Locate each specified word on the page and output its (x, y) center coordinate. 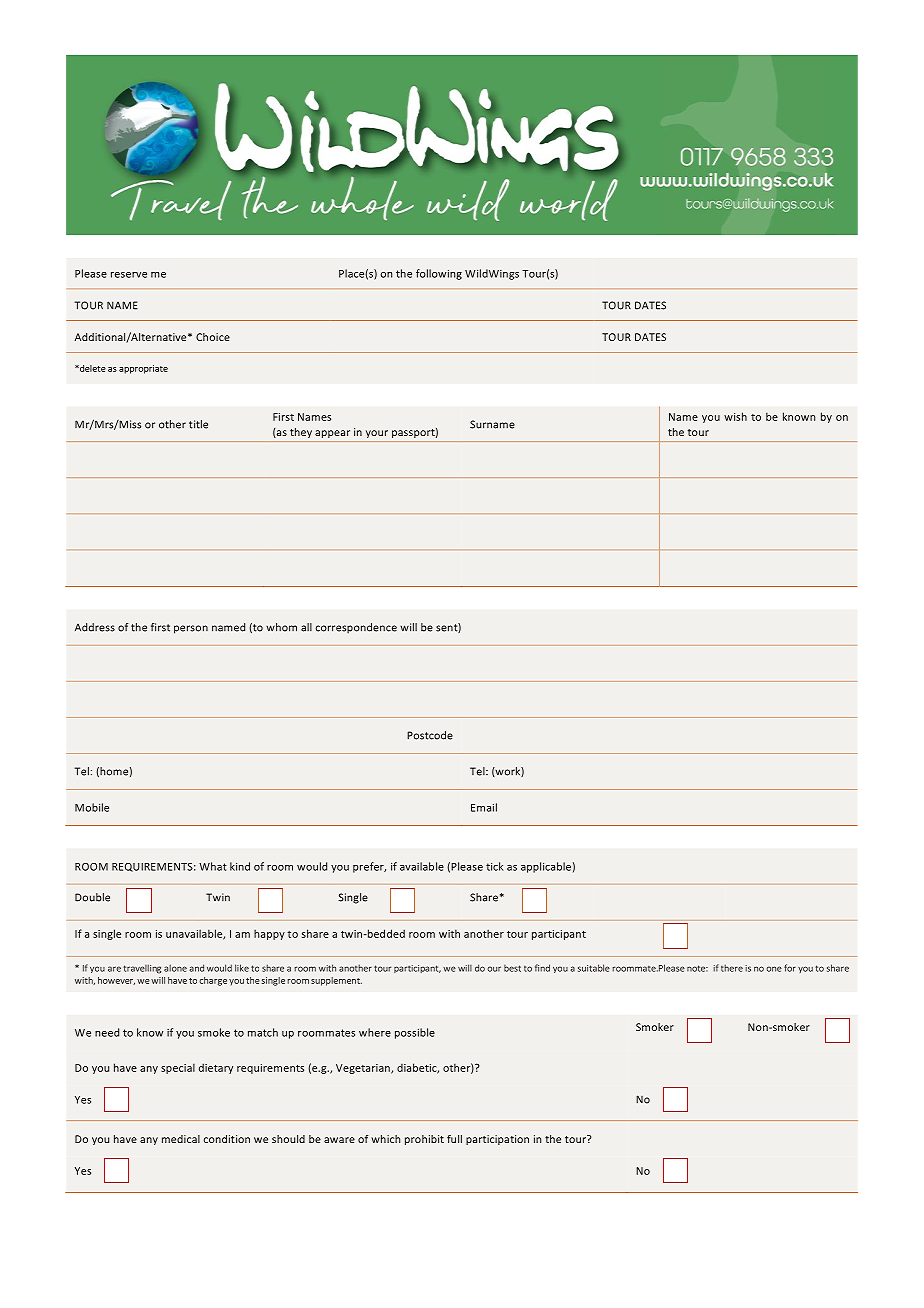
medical (181, 1139)
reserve (129, 275)
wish (735, 416)
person (191, 629)
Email (484, 807)
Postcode (430, 735)
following (439, 274)
